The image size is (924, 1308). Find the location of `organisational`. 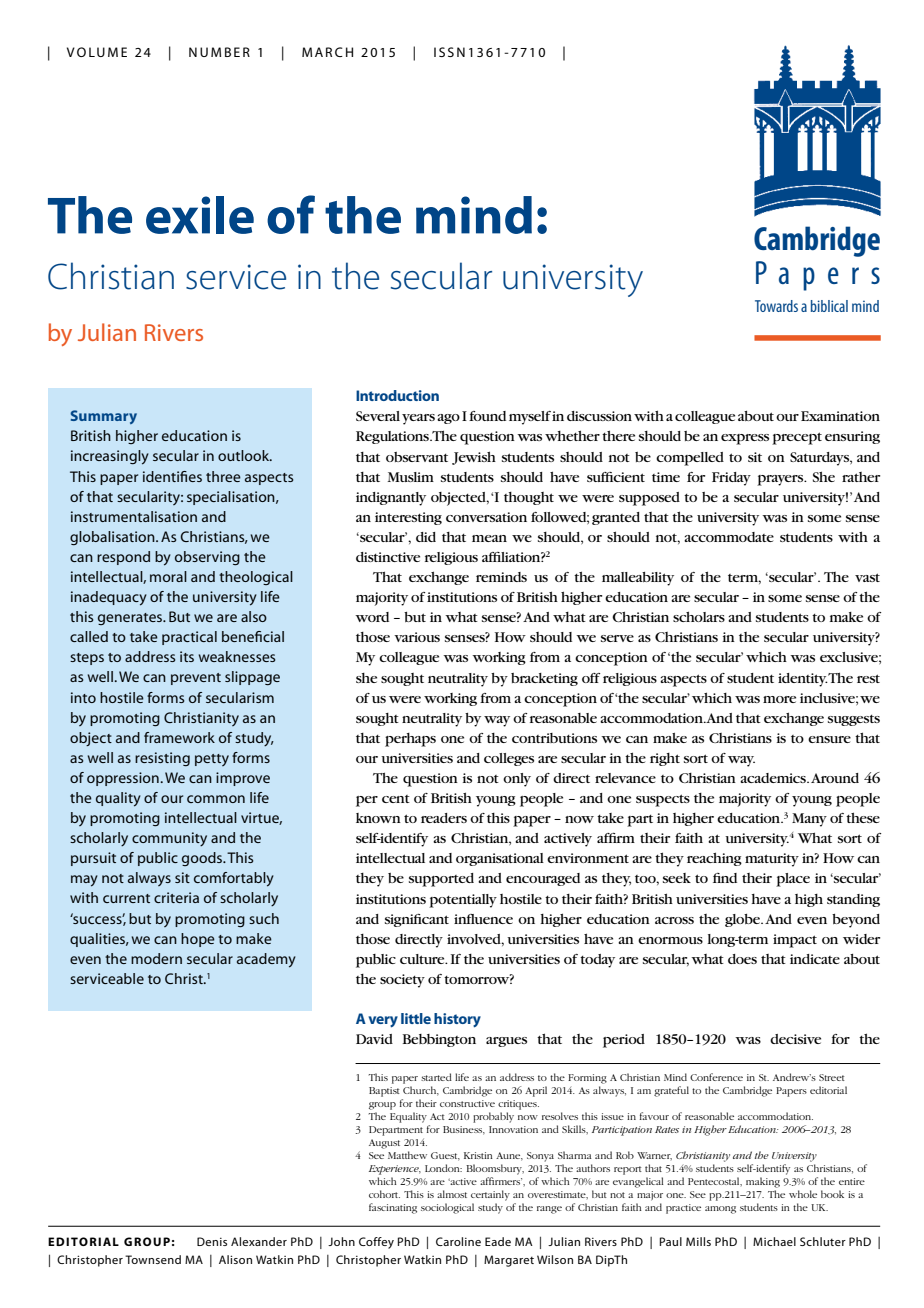

organisational is located at coordinates (500, 859).
